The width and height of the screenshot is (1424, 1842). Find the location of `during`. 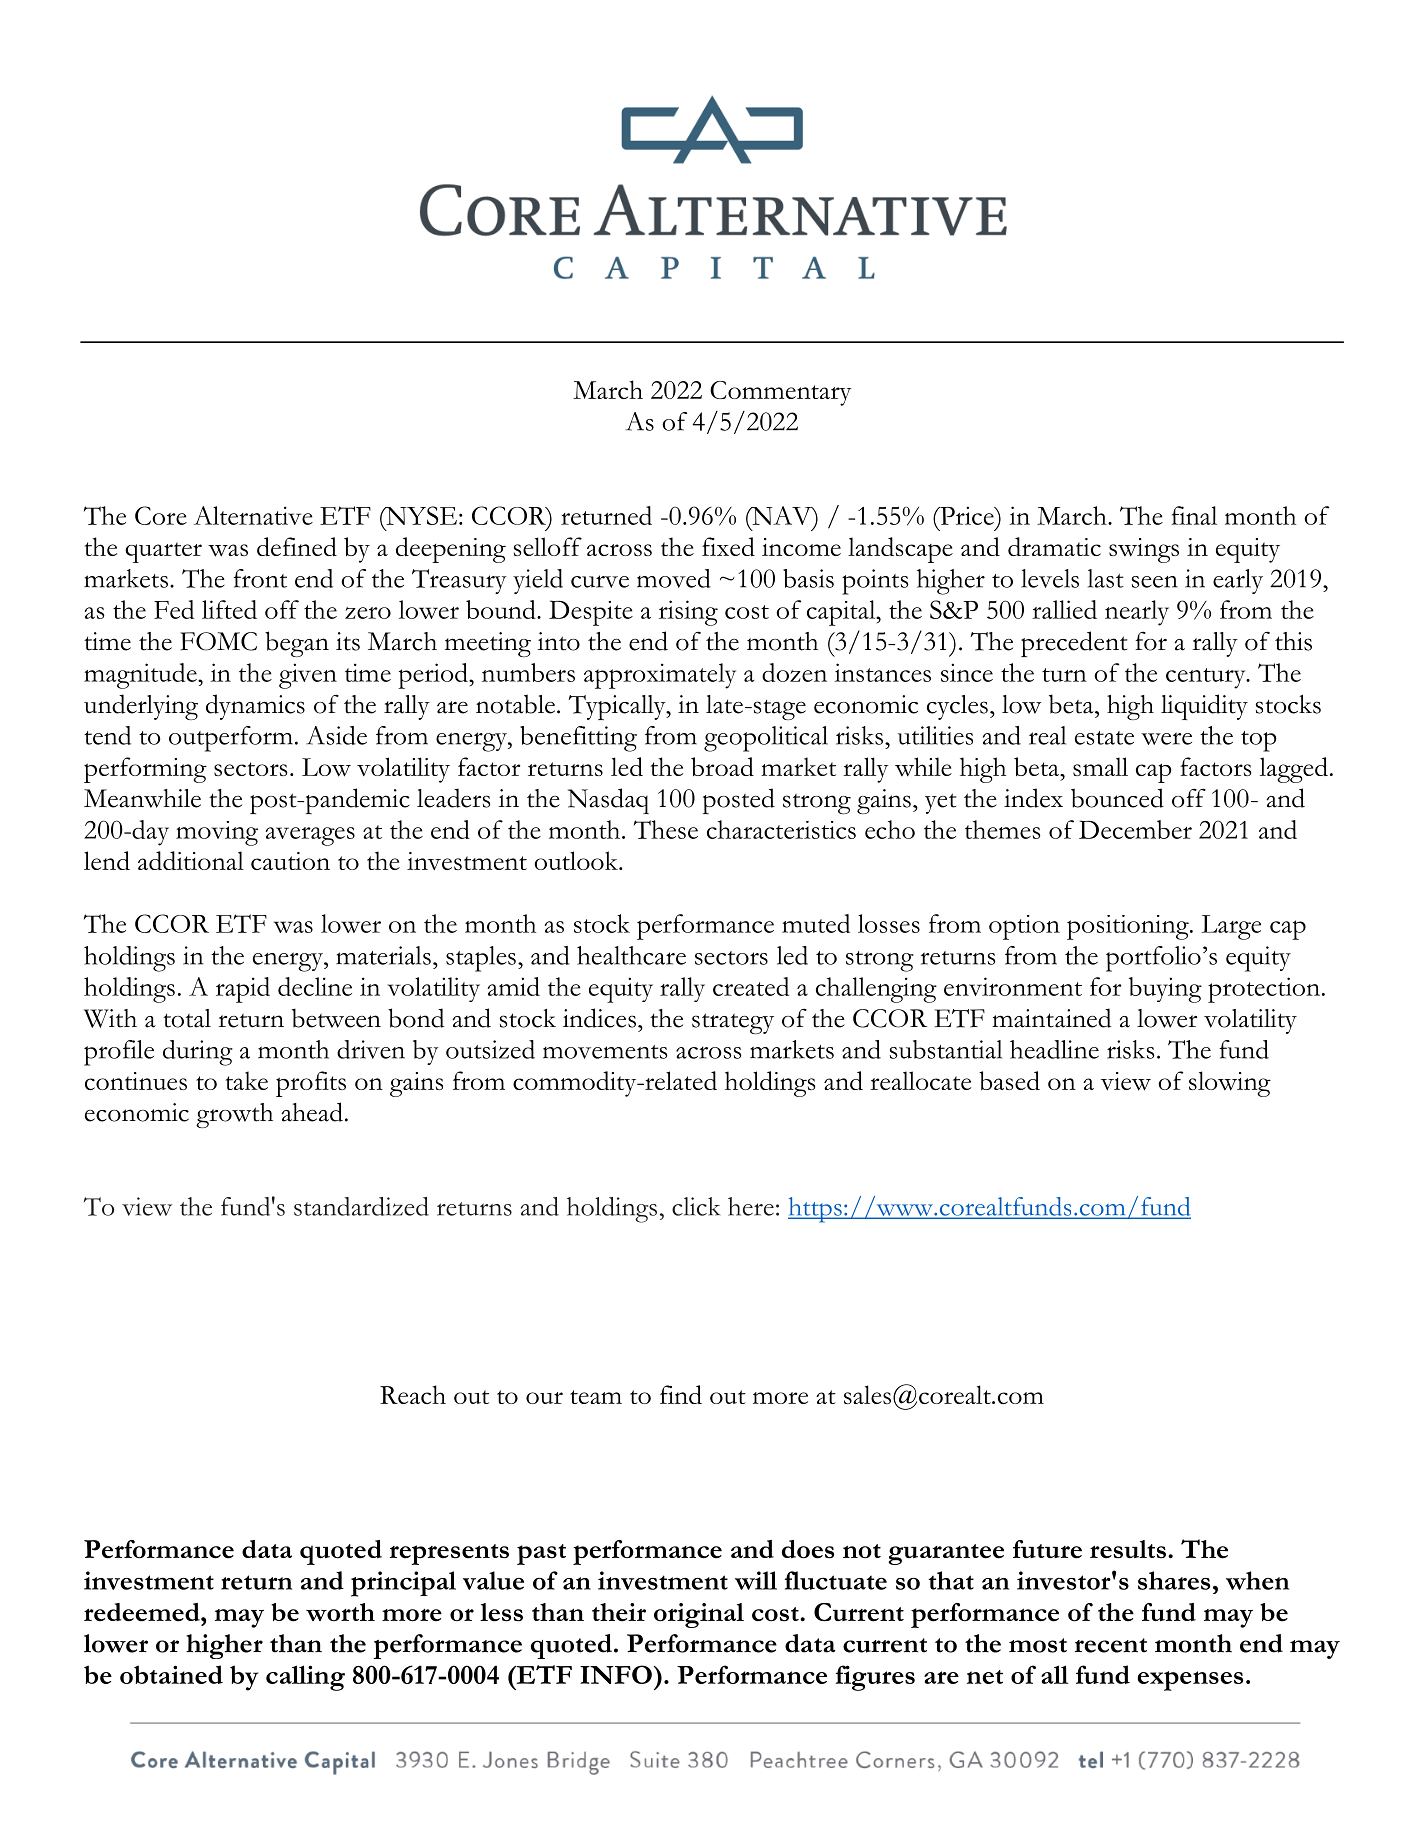

during is located at coordinates (198, 1053).
